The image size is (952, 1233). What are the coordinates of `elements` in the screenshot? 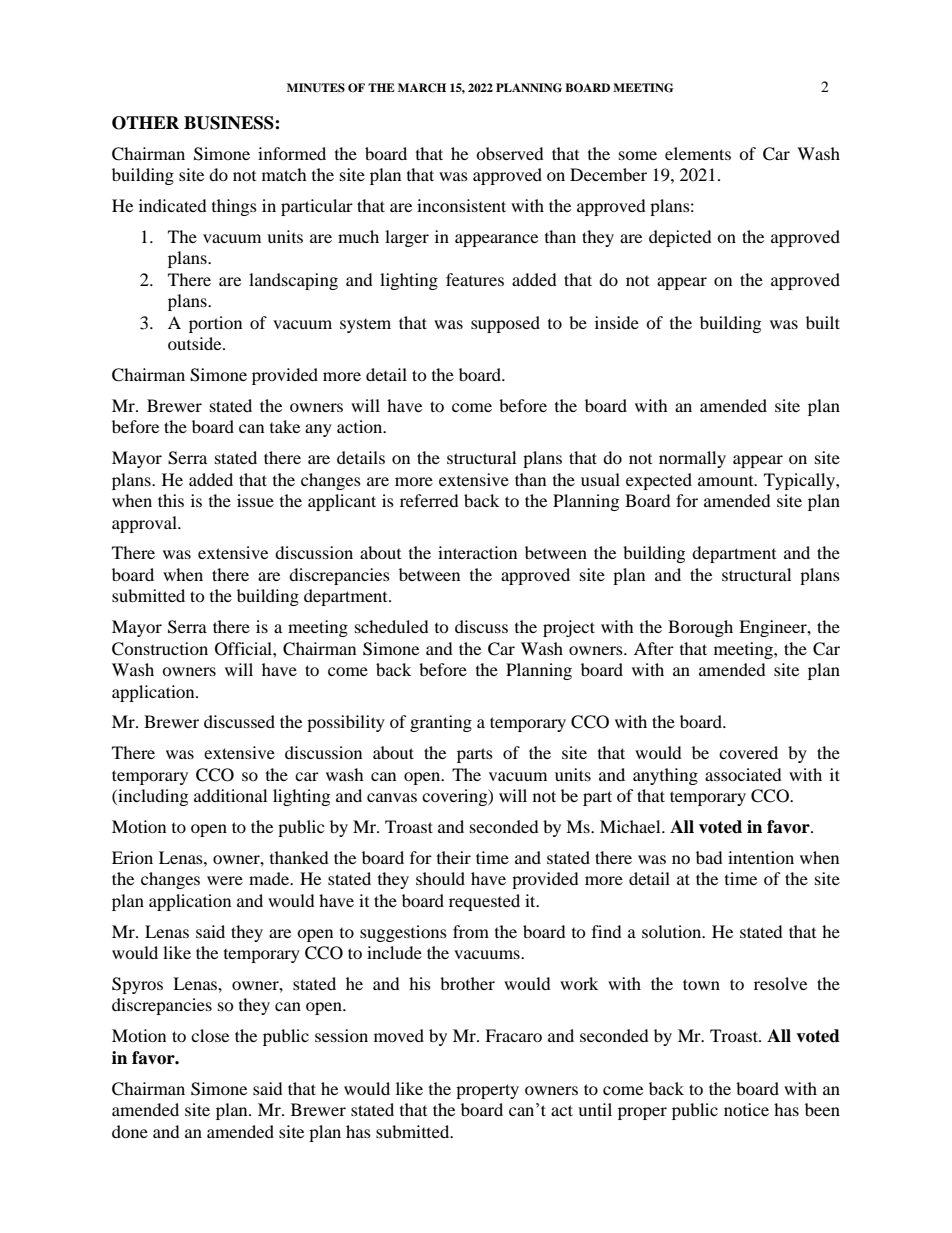 It's located at (698, 153).
